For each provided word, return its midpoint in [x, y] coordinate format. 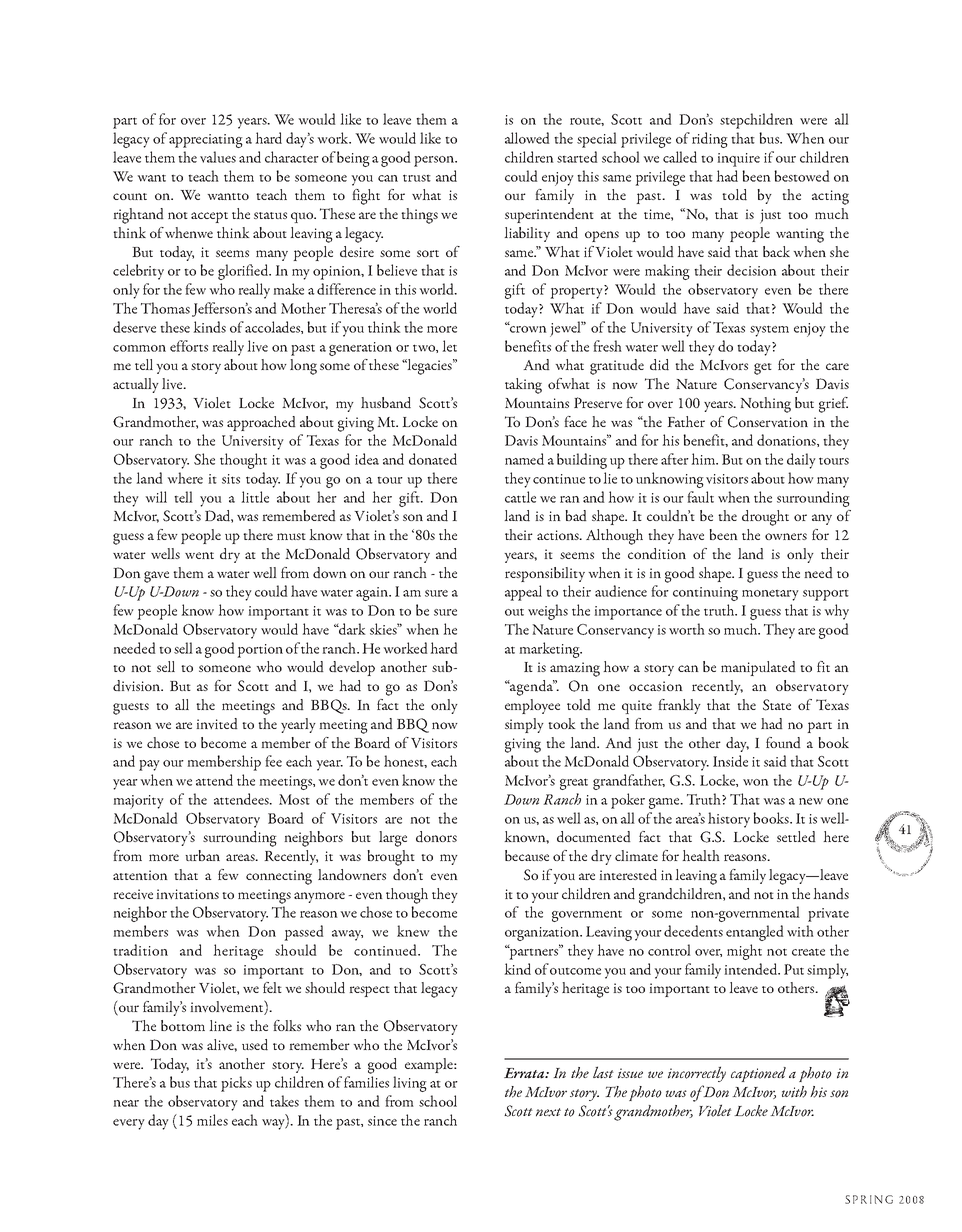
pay [149, 765]
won [756, 782]
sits [231, 479]
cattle [520, 497]
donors [436, 837]
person [435, 161]
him [704, 459]
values [218, 157]
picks [236, 1084]
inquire [738, 160]
